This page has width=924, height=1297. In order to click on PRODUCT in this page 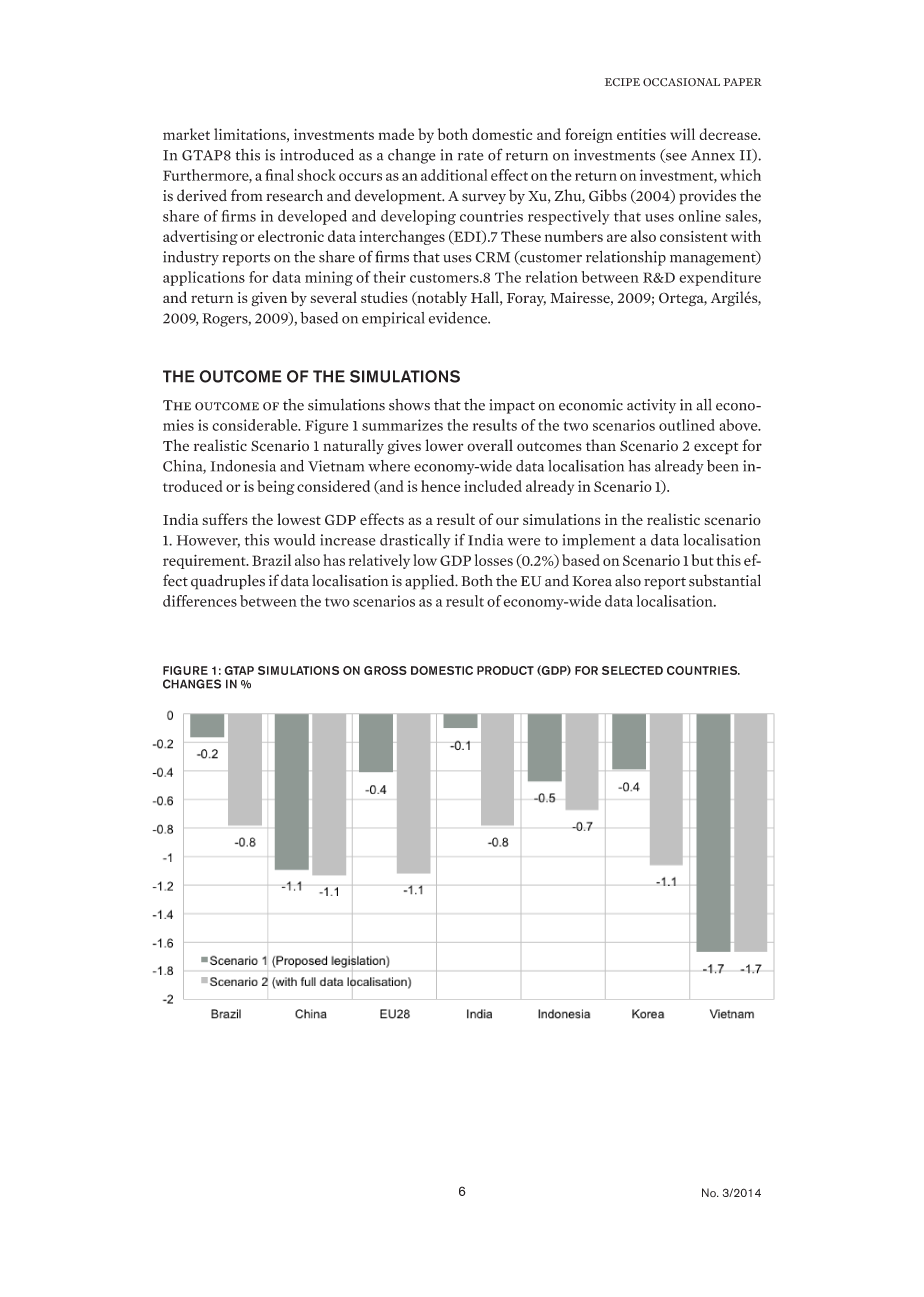, I will do `click(505, 670)`.
